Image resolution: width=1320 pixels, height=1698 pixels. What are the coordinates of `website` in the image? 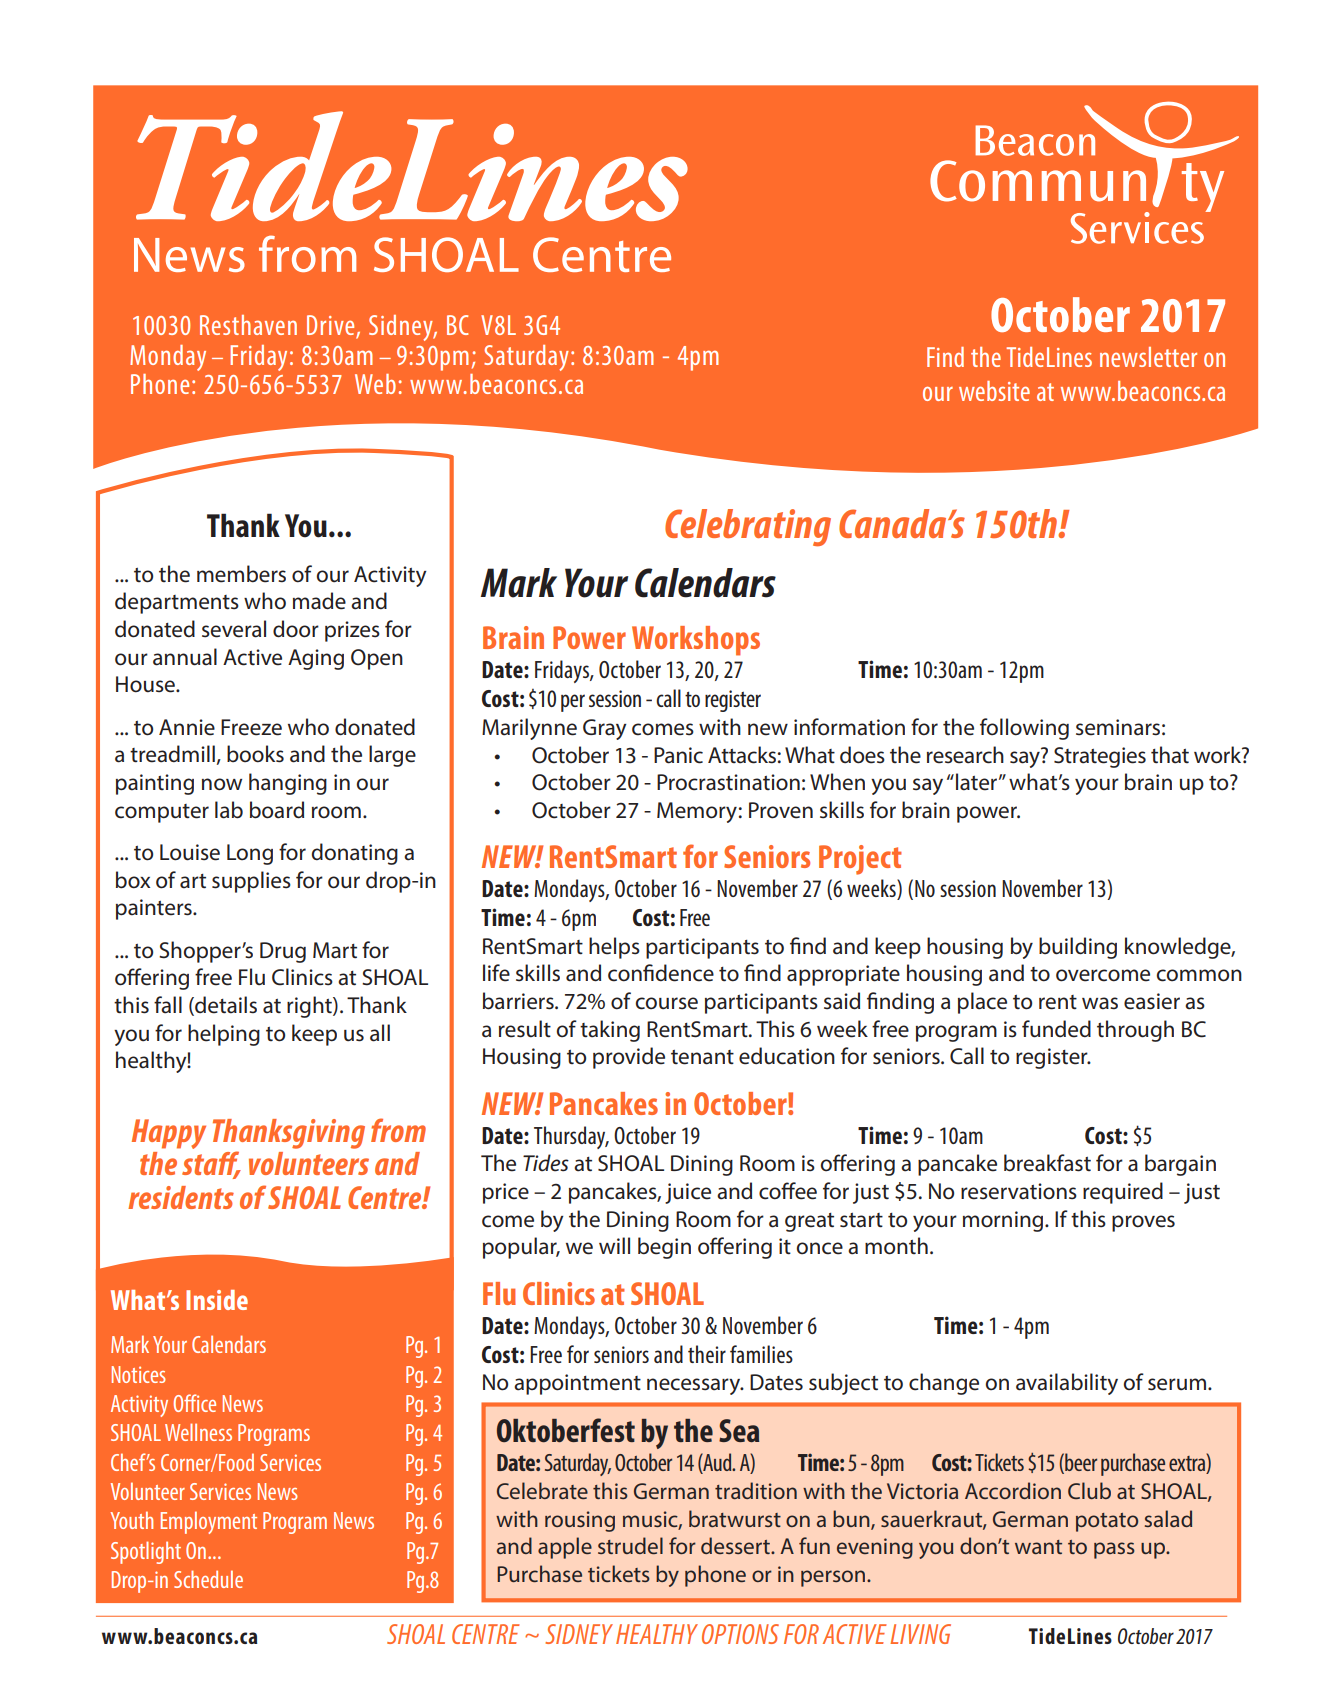 It's located at (994, 391).
